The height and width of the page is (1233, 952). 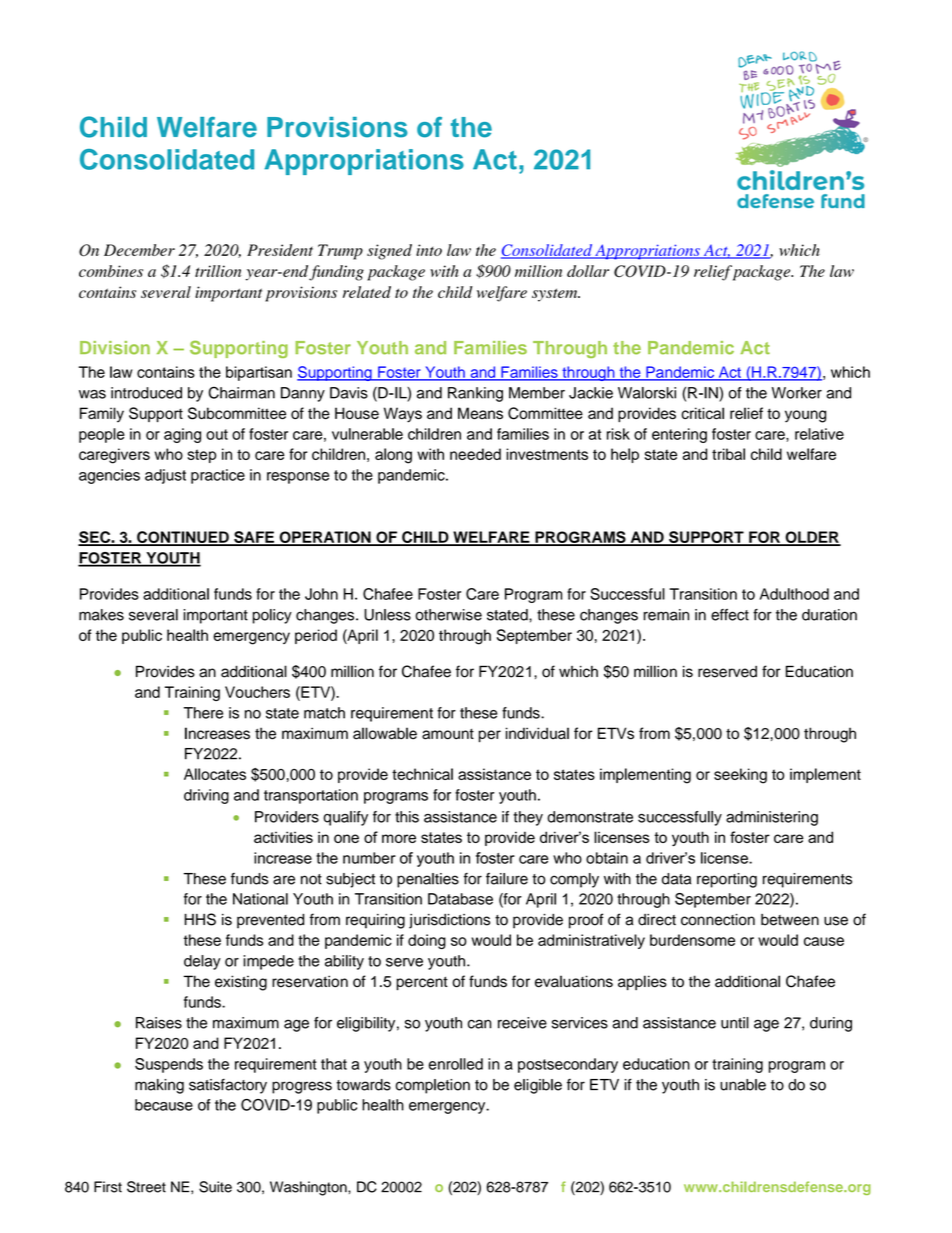 What do you see at coordinates (743, 1085) in the page?
I see `unable` at bounding box center [743, 1085].
